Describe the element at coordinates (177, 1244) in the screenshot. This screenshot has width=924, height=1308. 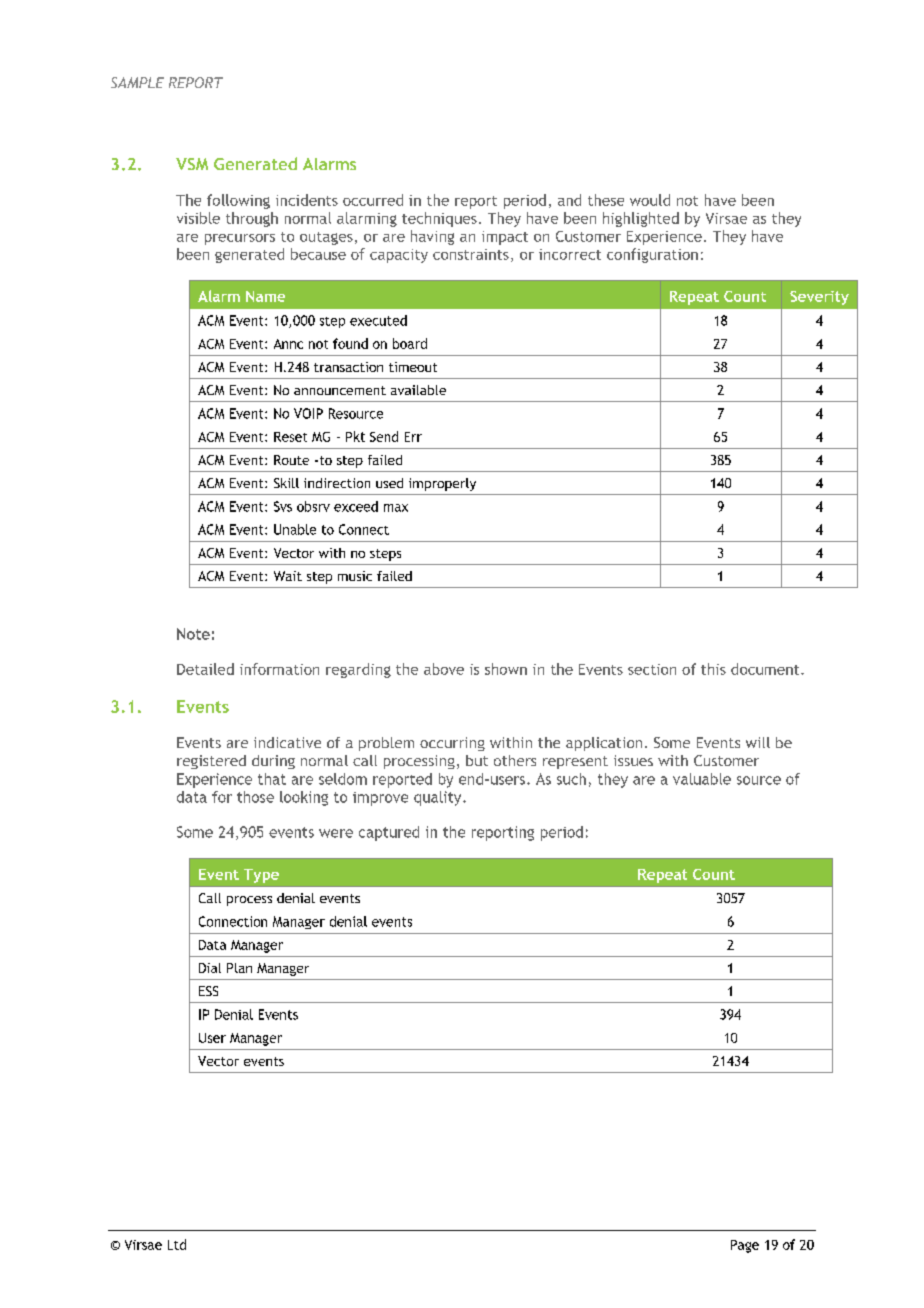
I see `Ltd` at that location.
